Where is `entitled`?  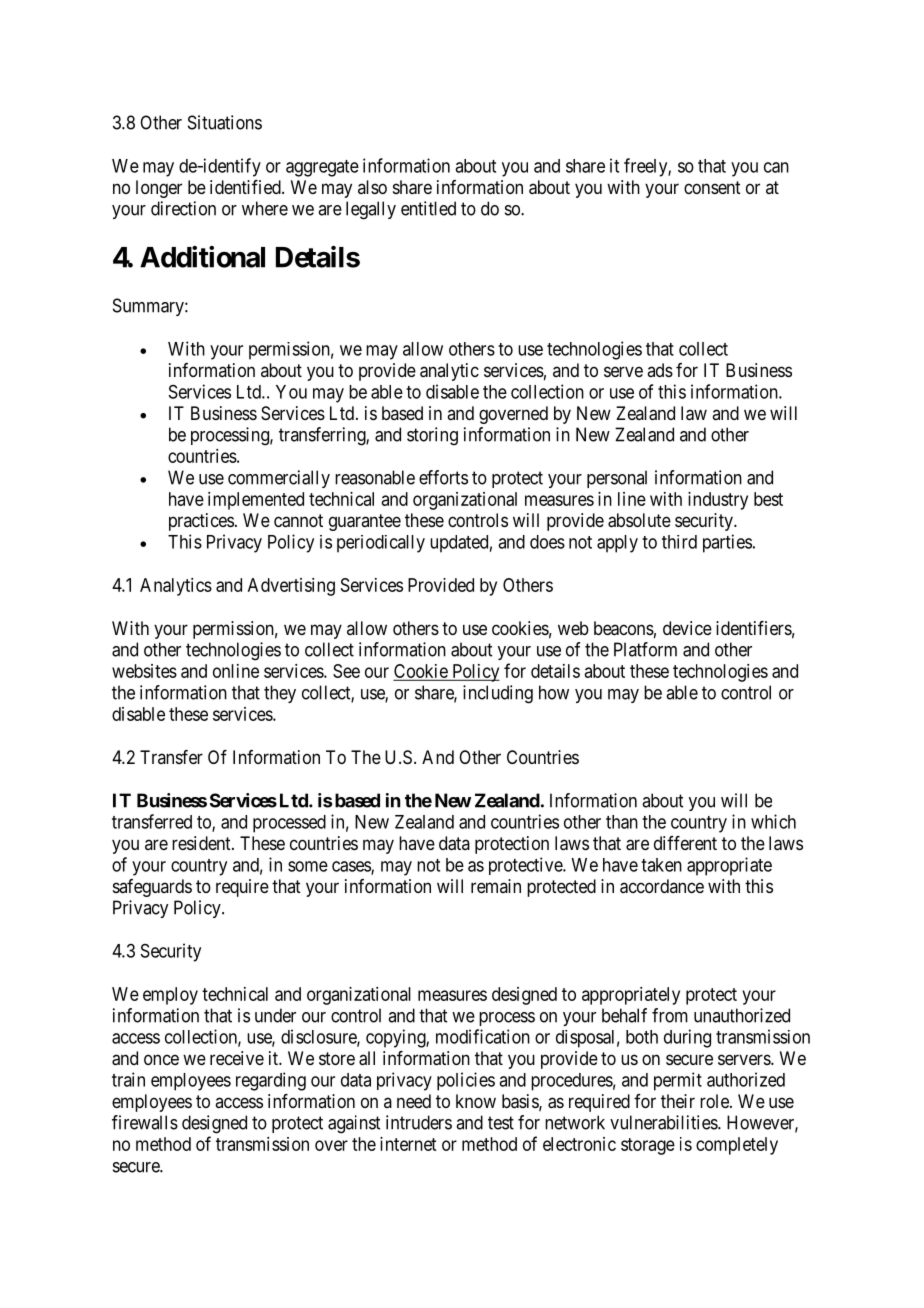
entitled is located at coordinates (428, 208).
